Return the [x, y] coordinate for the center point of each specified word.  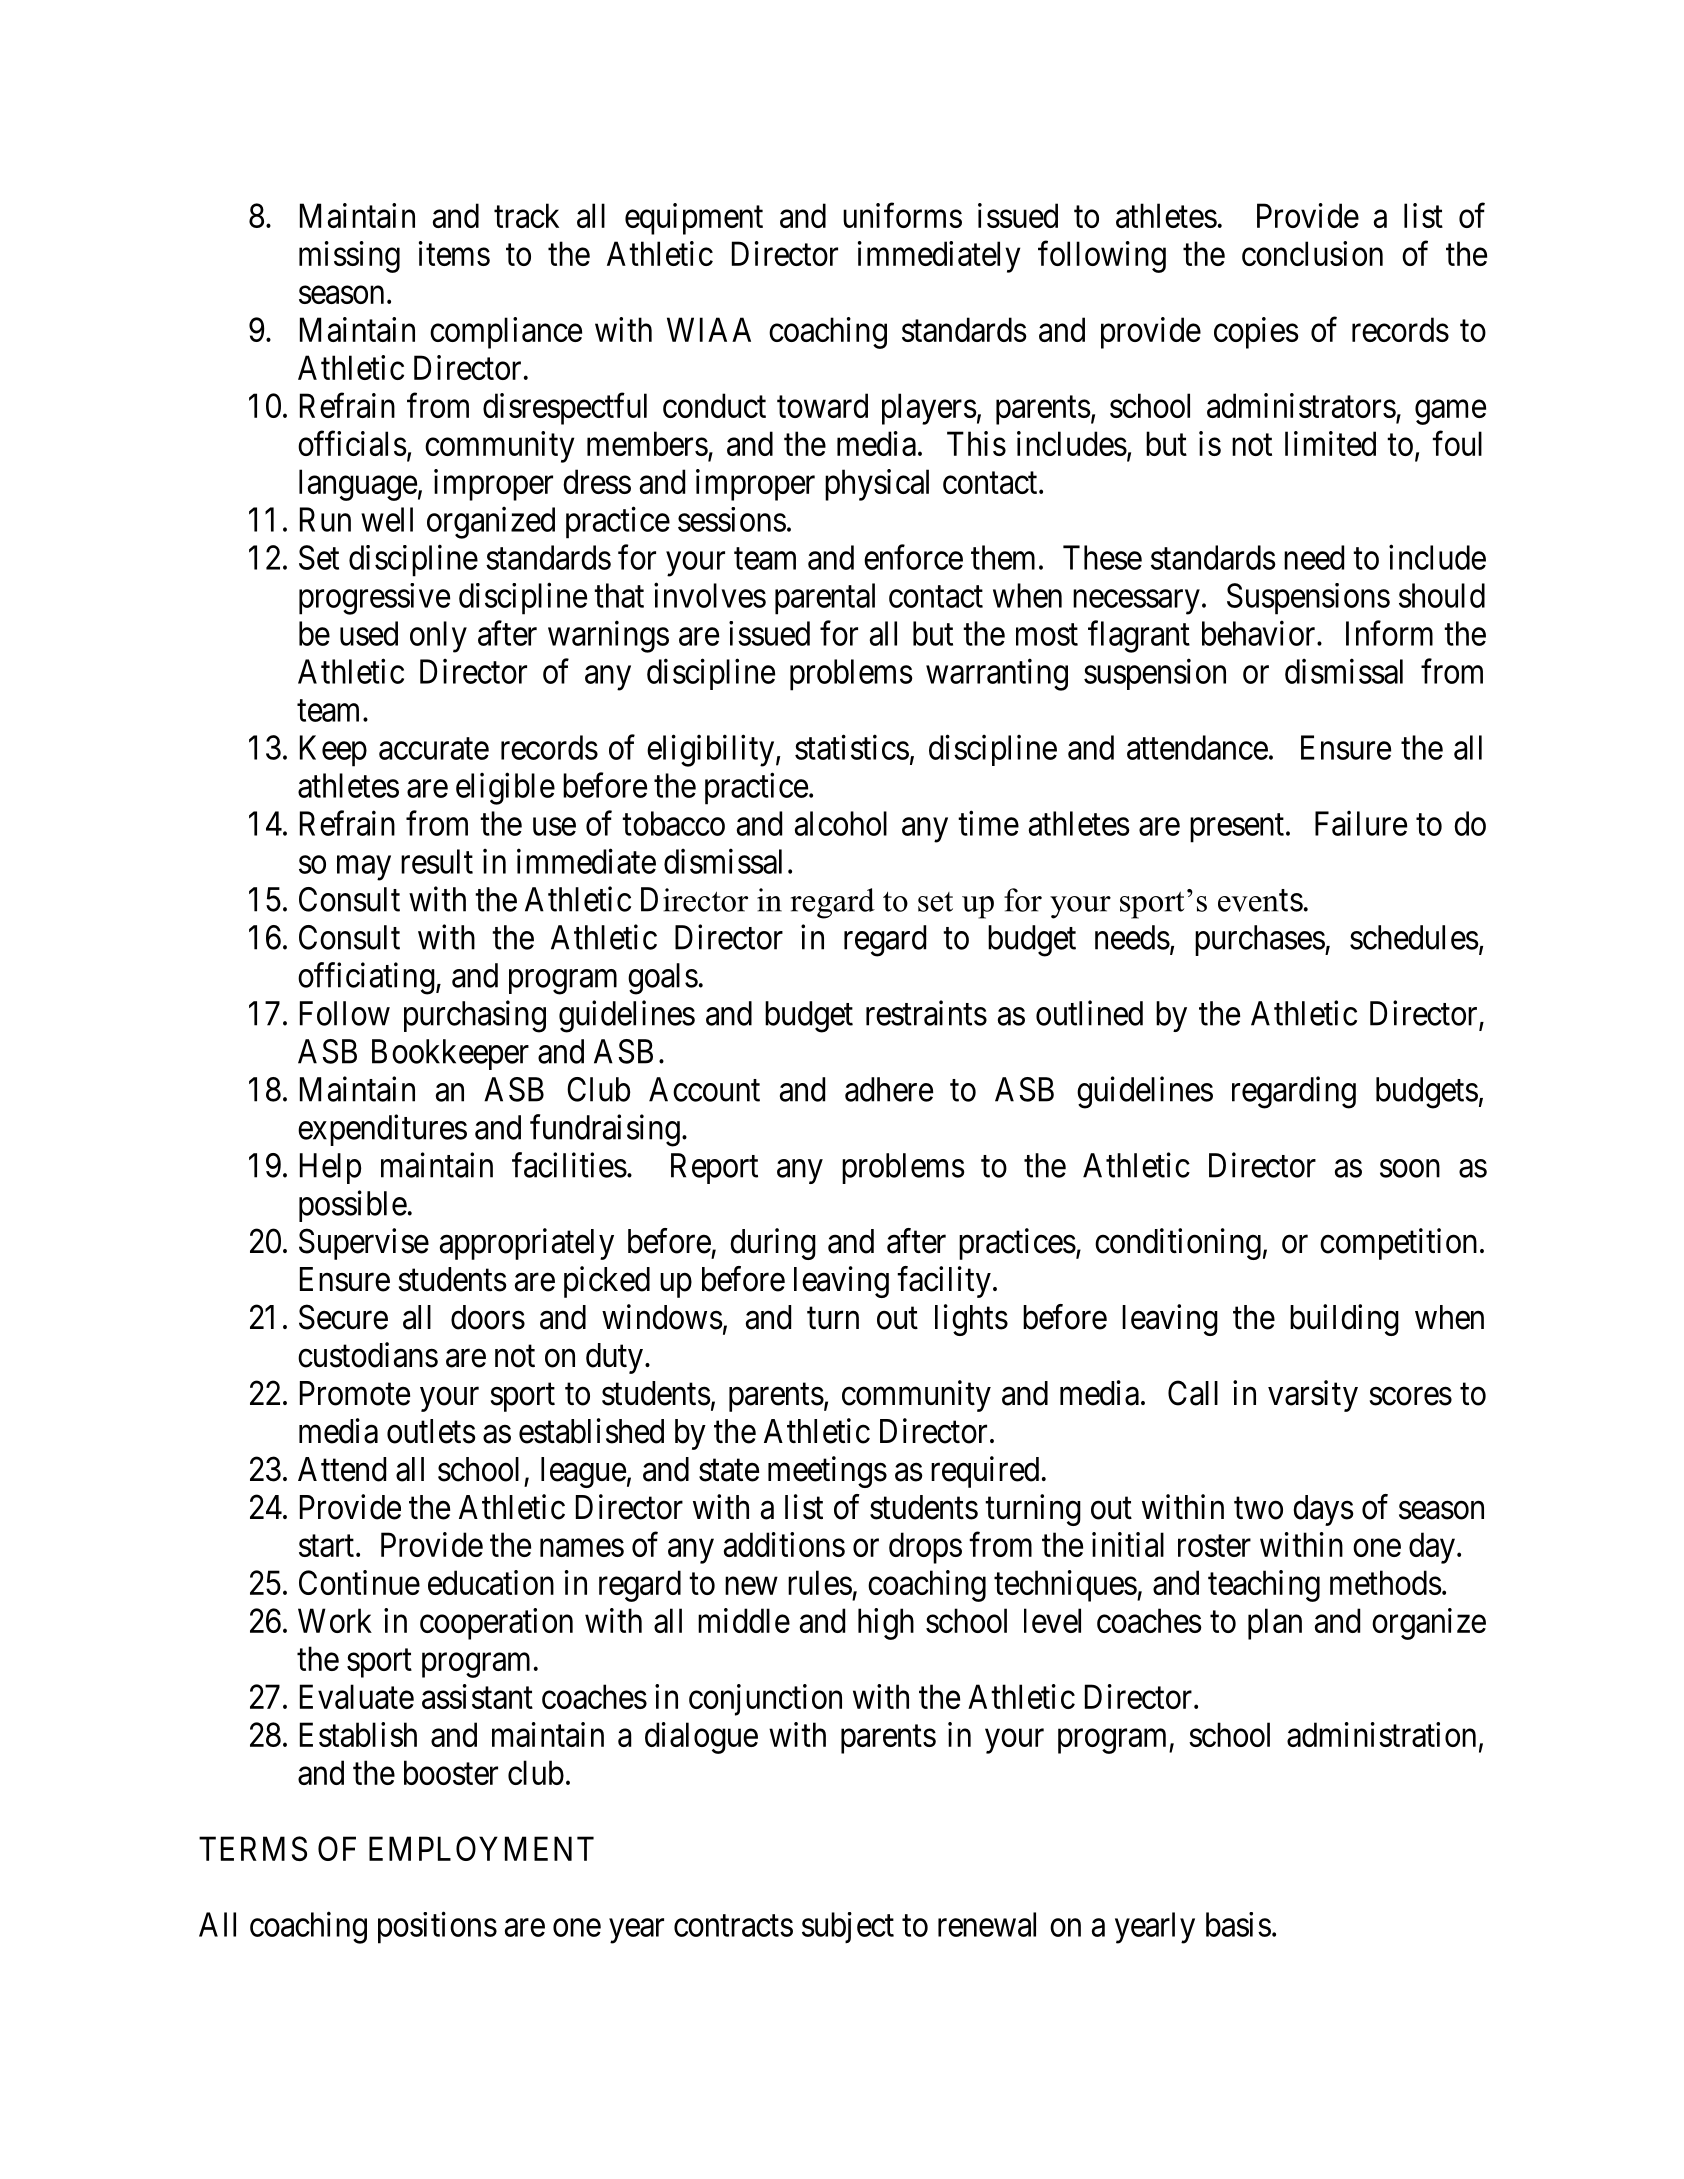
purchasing [475, 1016]
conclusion [1312, 253]
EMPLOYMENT [481, 1848]
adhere [889, 1089]
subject [848, 1927]
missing [349, 257]
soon [1410, 1168]
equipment [694, 219]
